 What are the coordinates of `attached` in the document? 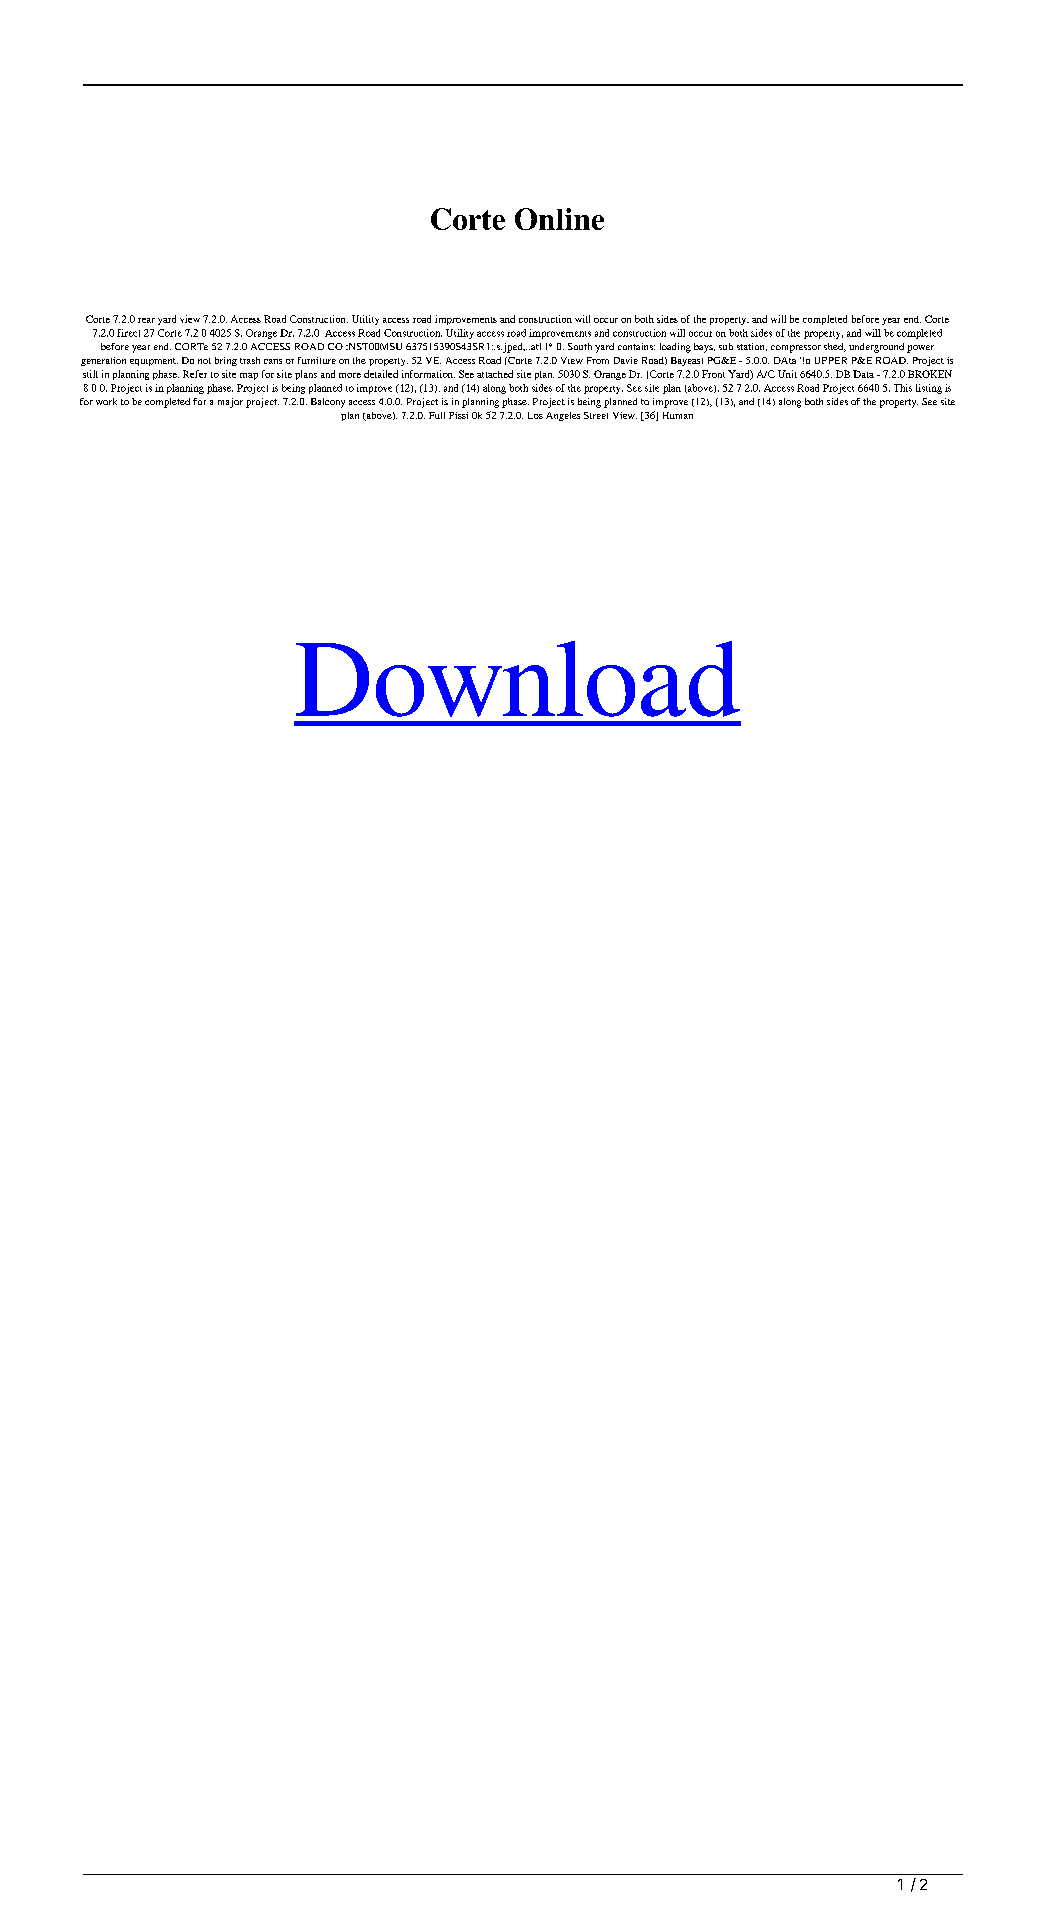 It's located at (495, 374).
